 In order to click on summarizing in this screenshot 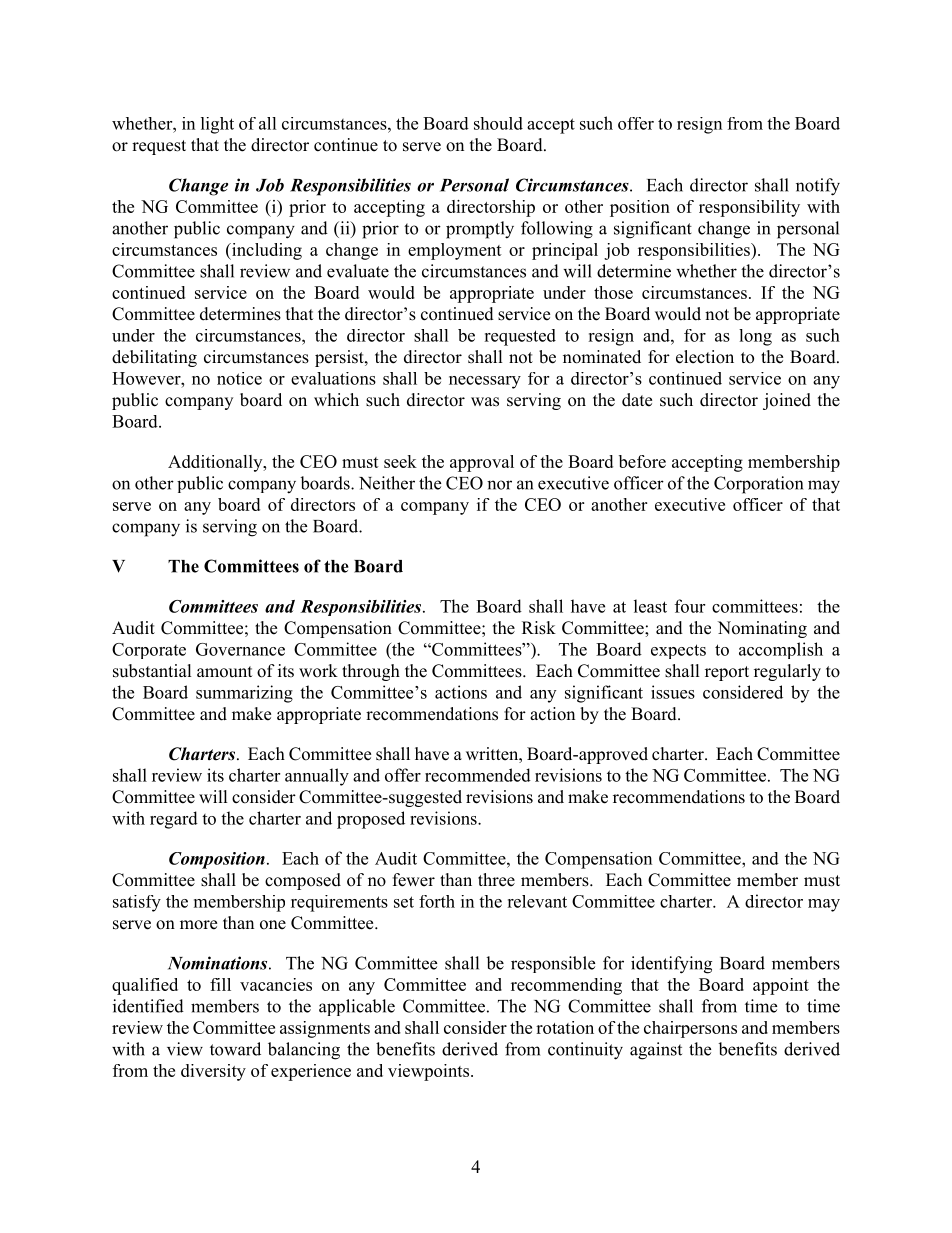, I will do `click(244, 694)`.
